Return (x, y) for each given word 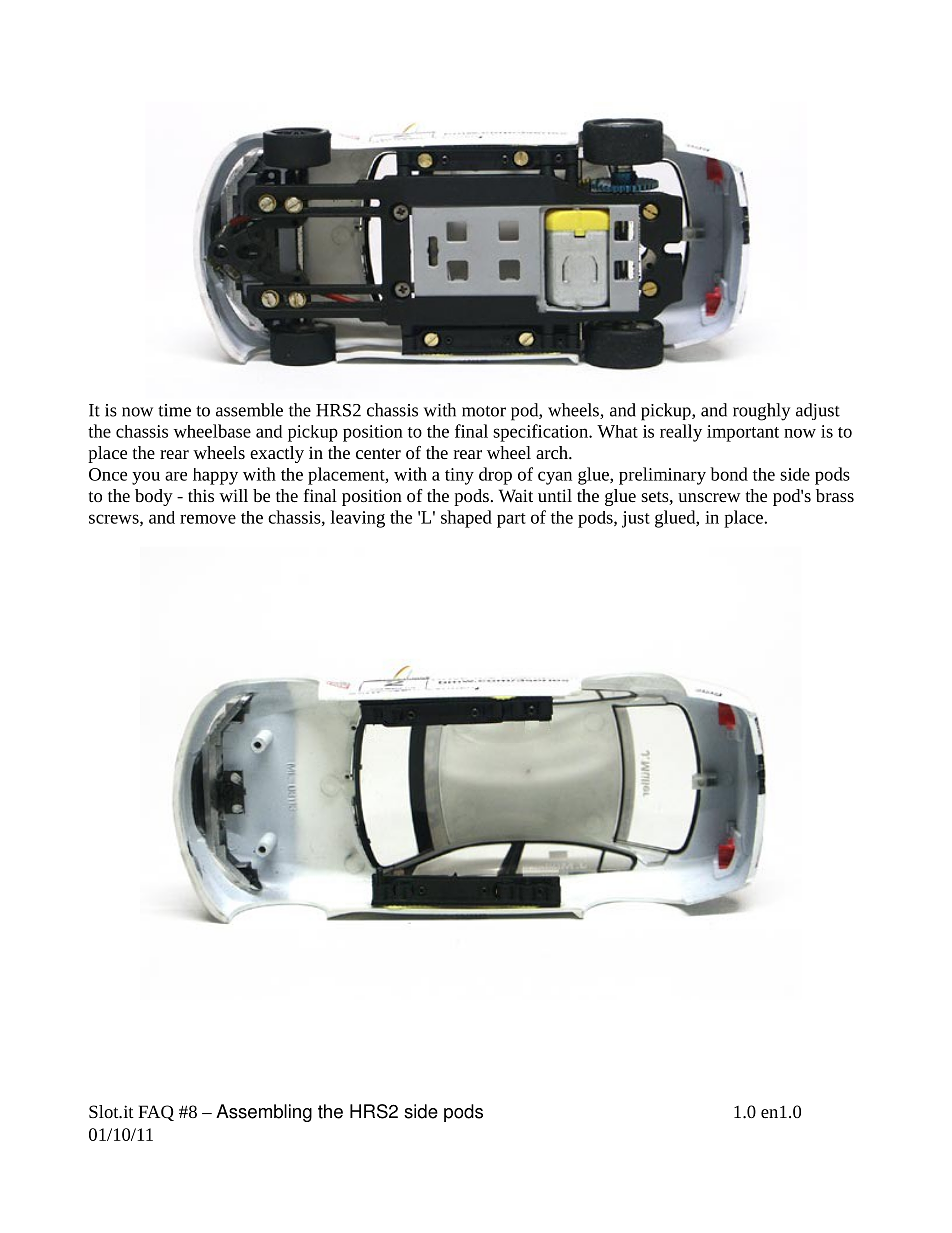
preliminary (662, 476)
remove (208, 519)
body (154, 497)
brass (835, 495)
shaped (466, 519)
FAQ (156, 1113)
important (743, 433)
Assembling (264, 1113)
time (174, 410)
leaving (358, 519)
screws (115, 520)
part (511, 520)
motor (484, 411)
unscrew (709, 497)
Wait (516, 495)
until (555, 495)
